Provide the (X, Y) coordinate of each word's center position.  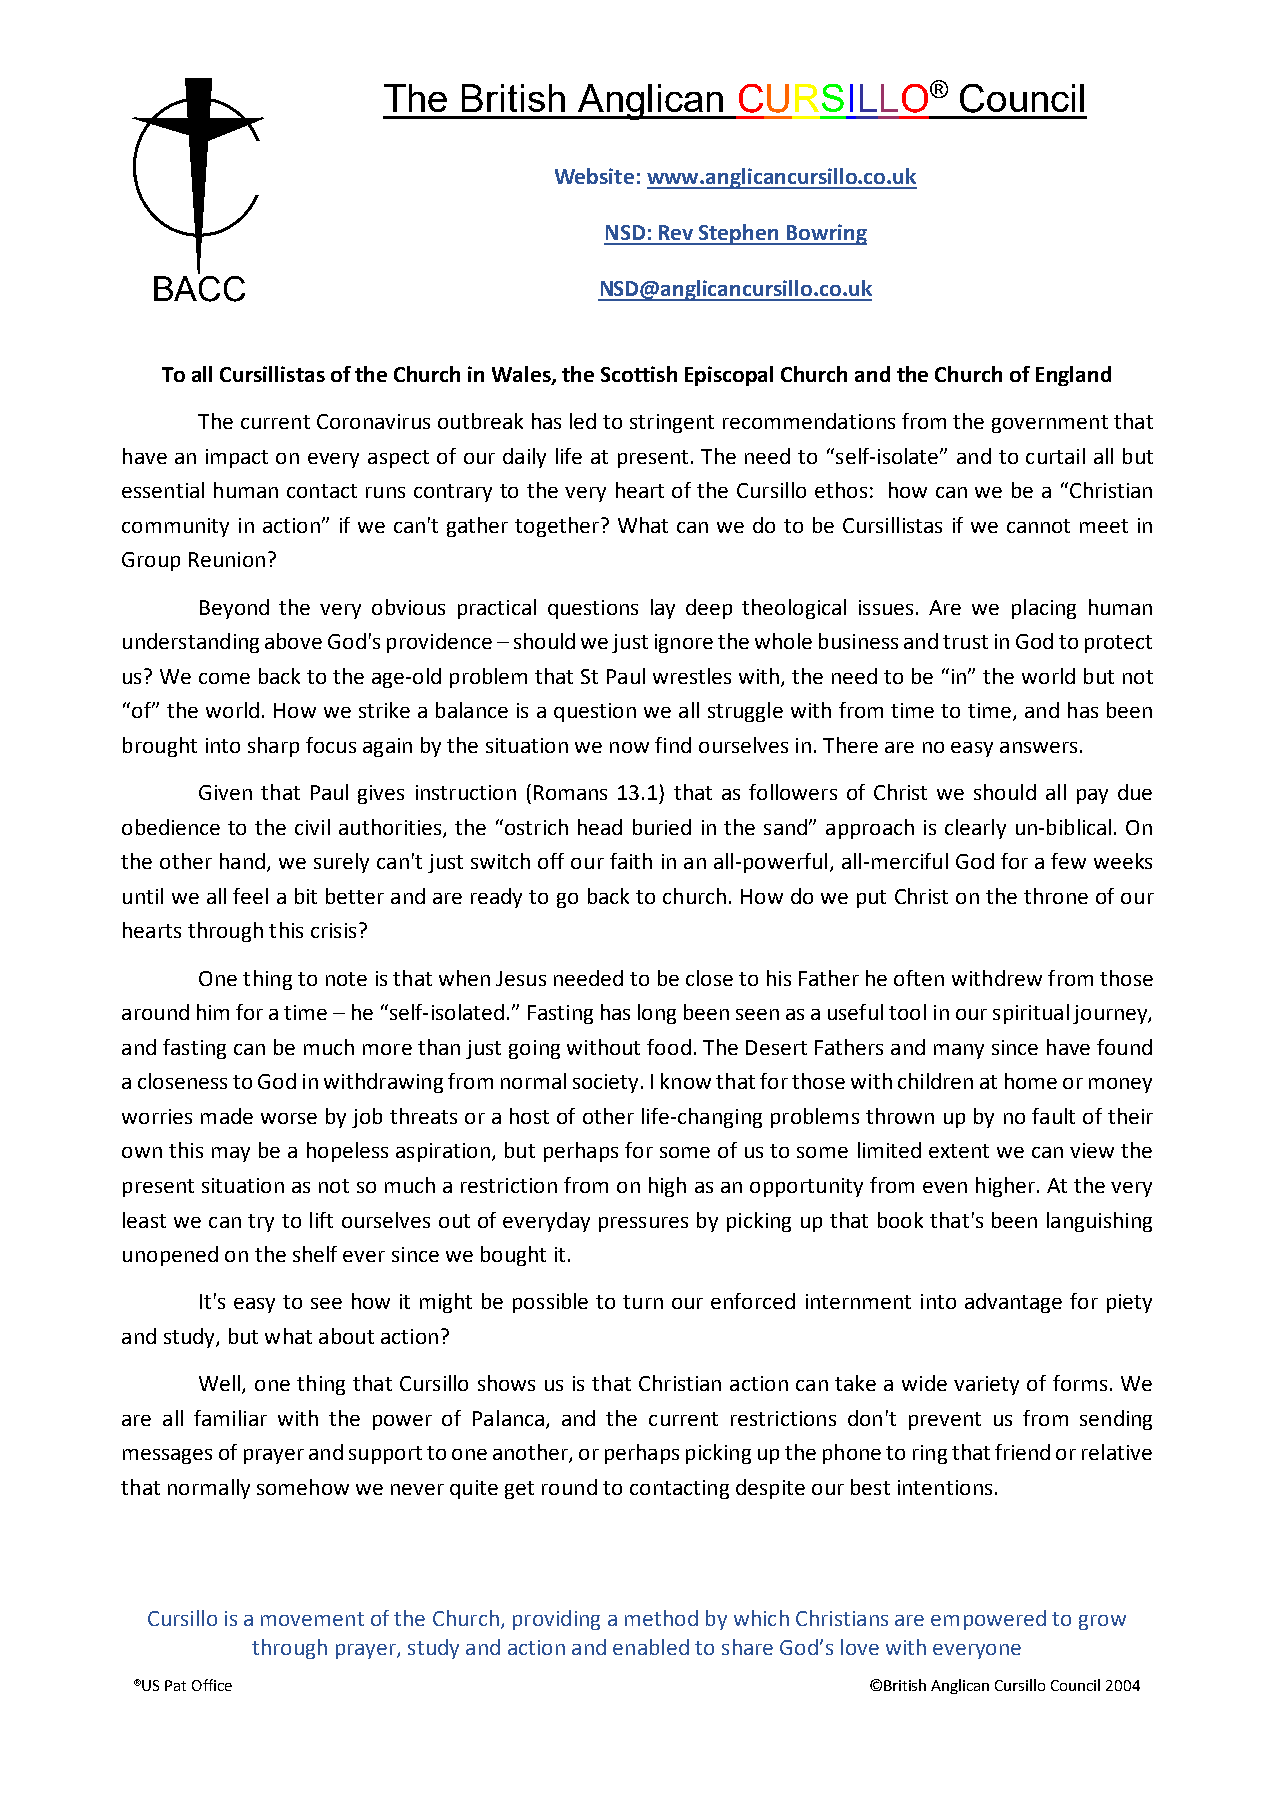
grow (1102, 1622)
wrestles (692, 676)
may (231, 1154)
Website (594, 176)
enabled (651, 1647)
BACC (199, 287)
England (1073, 376)
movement (312, 1619)
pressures (643, 1224)
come (224, 678)
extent (959, 1151)
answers (1038, 747)
